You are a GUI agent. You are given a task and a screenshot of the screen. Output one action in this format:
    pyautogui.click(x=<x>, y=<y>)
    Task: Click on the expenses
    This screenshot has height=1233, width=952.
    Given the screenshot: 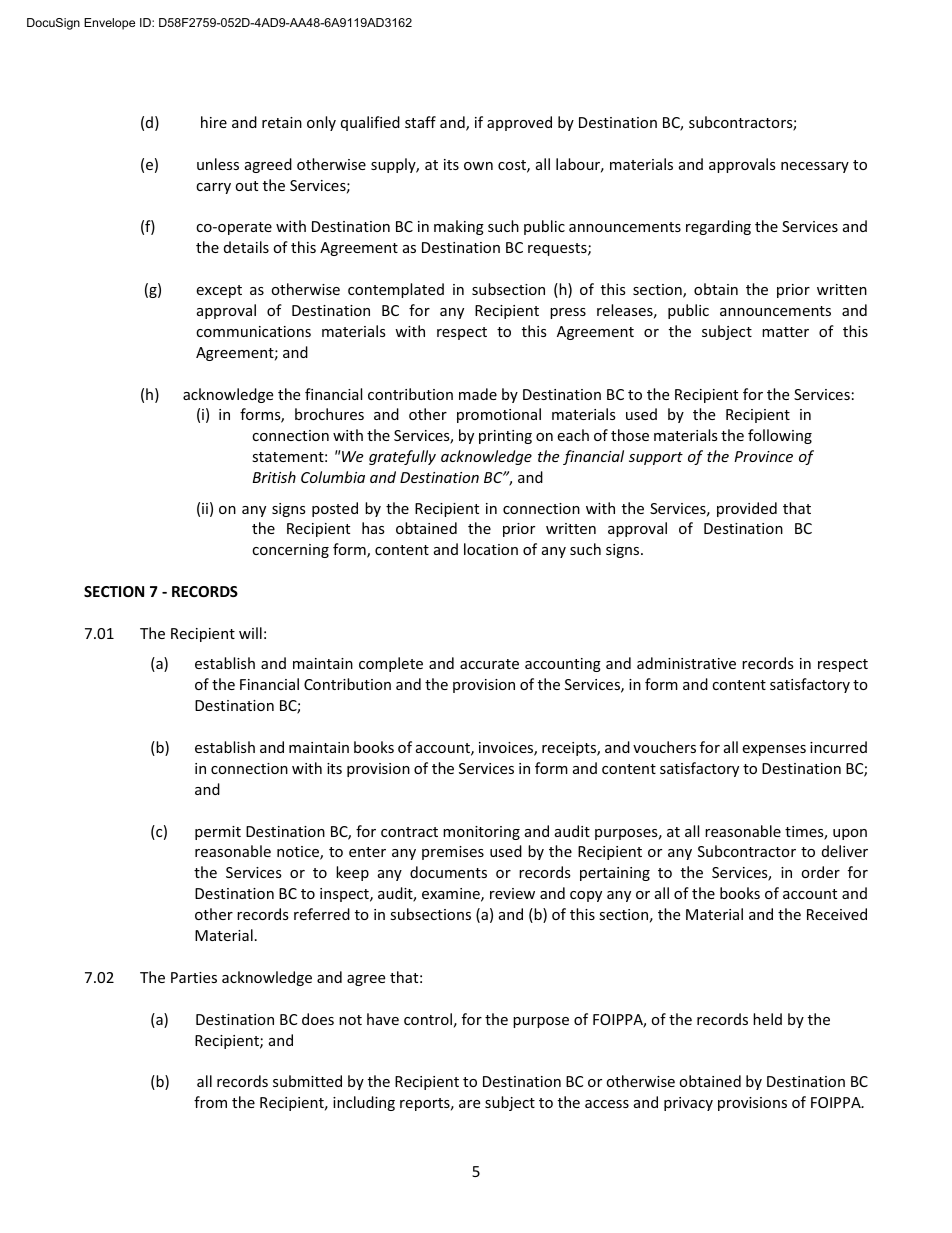 What is the action you would take?
    pyautogui.click(x=774, y=750)
